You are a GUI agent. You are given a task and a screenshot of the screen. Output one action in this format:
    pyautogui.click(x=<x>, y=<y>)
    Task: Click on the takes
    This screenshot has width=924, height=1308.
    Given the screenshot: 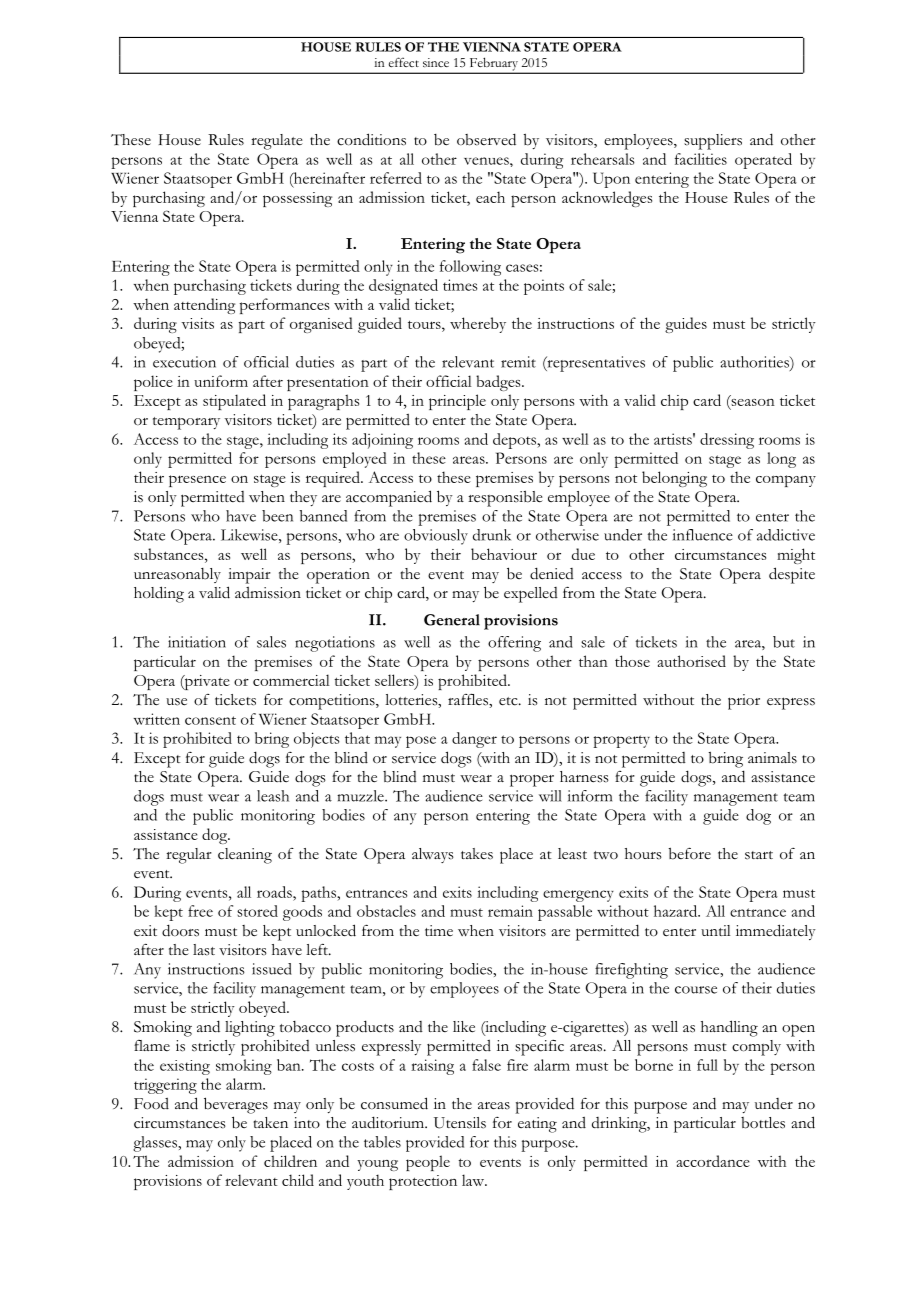 What is the action you would take?
    pyautogui.click(x=477, y=854)
